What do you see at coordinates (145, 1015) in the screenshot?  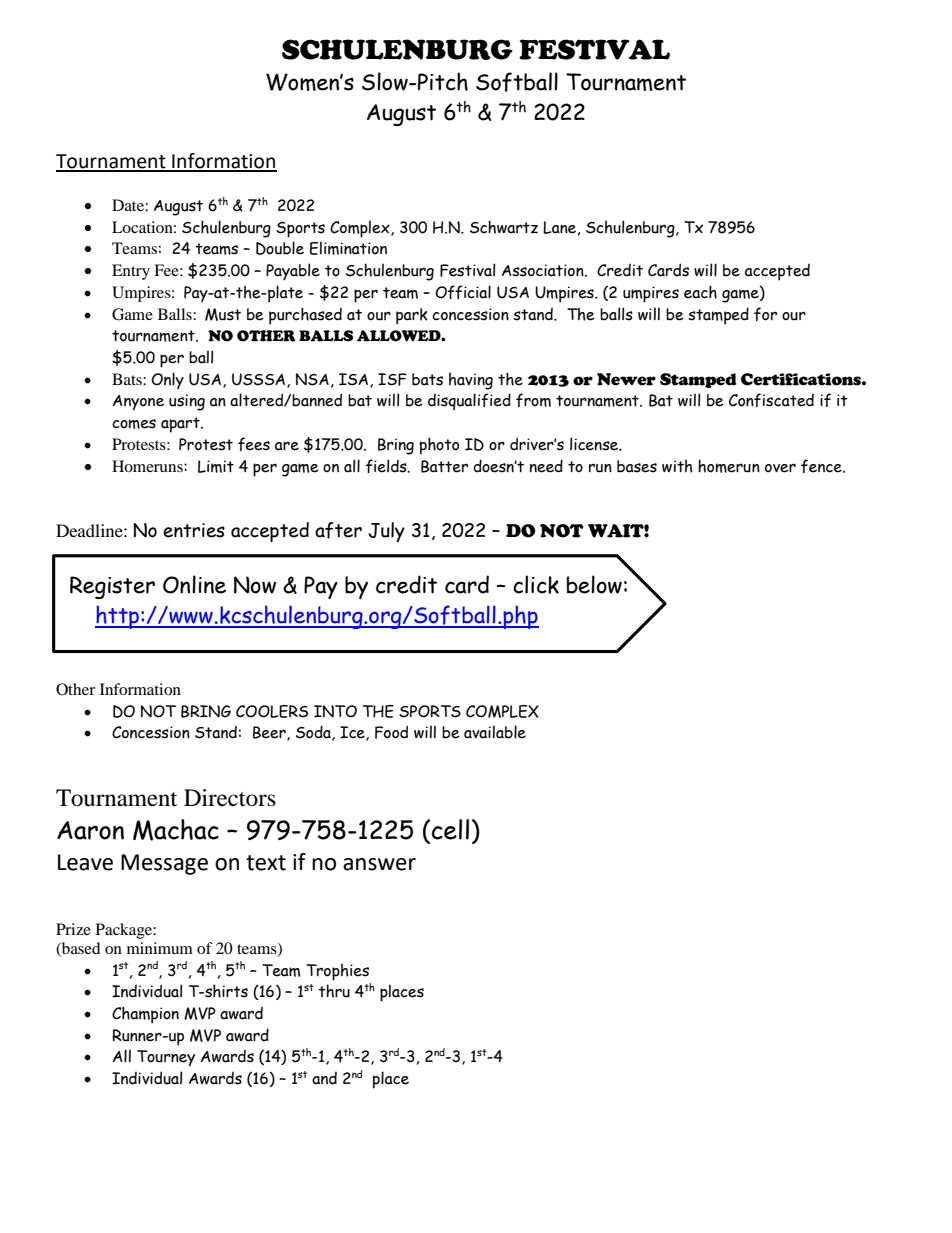 I see `Champion` at bounding box center [145, 1015].
